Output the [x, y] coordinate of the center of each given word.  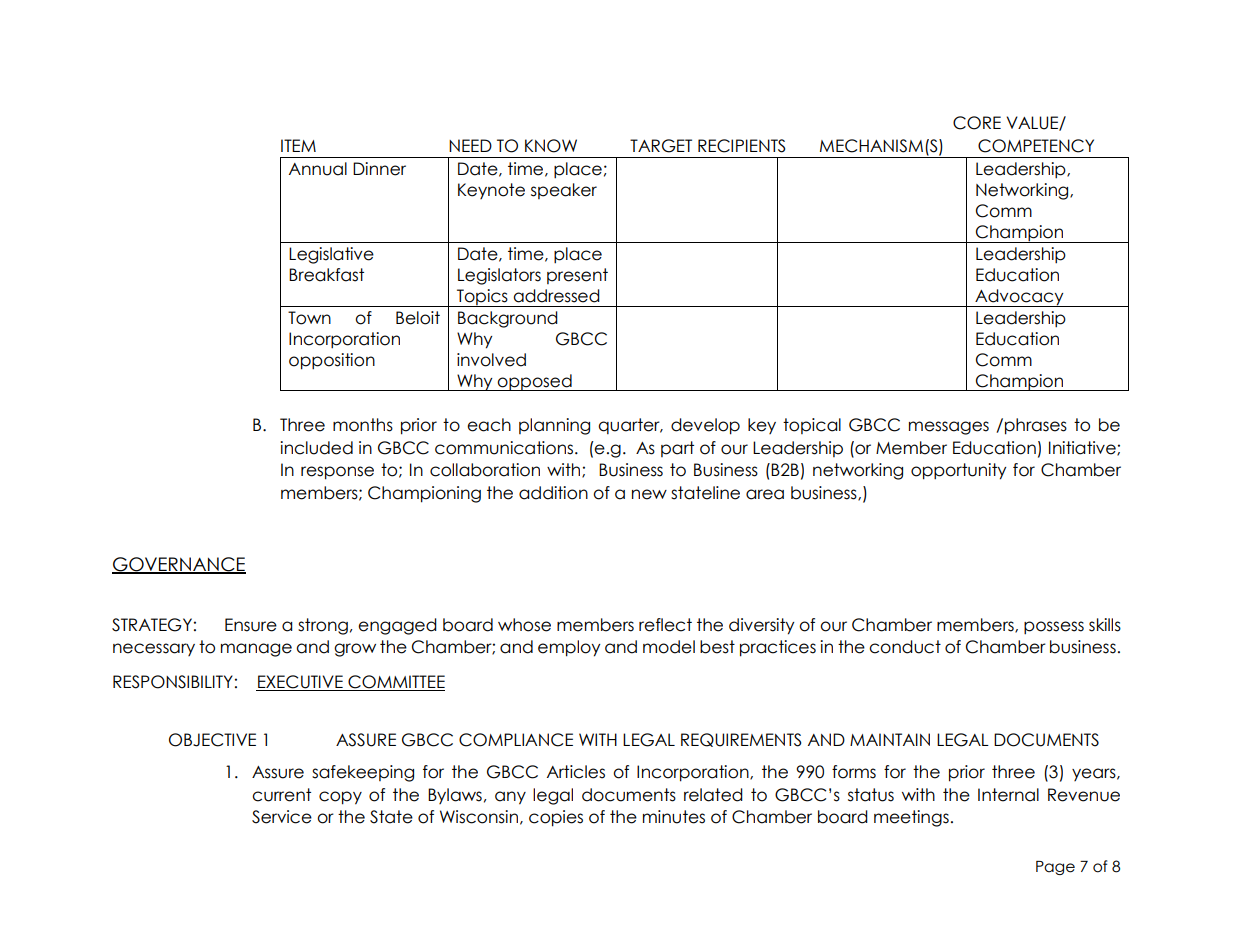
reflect [665, 625]
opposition [332, 361]
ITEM [298, 145]
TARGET [661, 146]
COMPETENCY [1036, 146]
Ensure [251, 625]
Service [282, 817]
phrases [1036, 426]
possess [1054, 628]
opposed [535, 382]
